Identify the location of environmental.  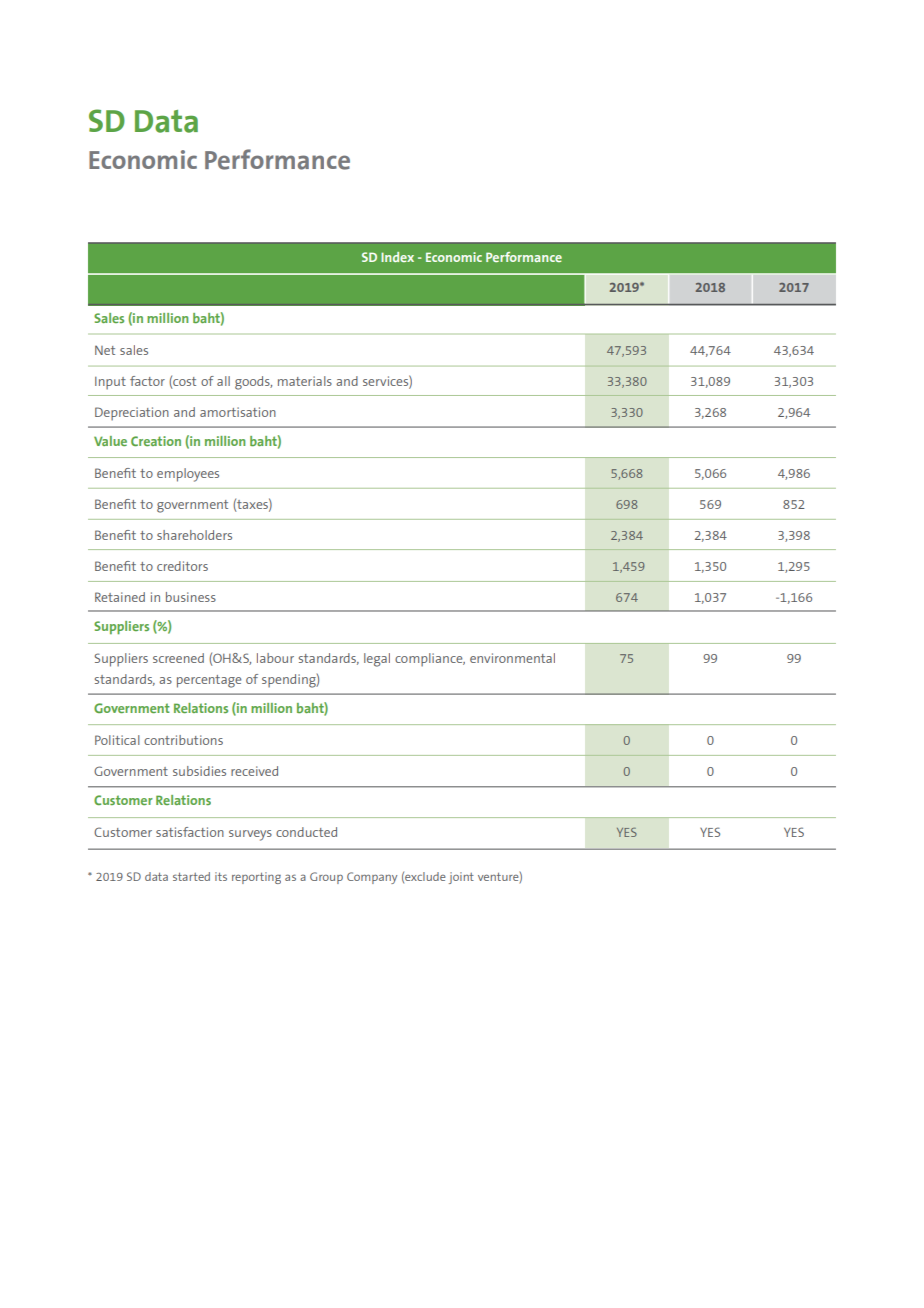
(512, 658).
